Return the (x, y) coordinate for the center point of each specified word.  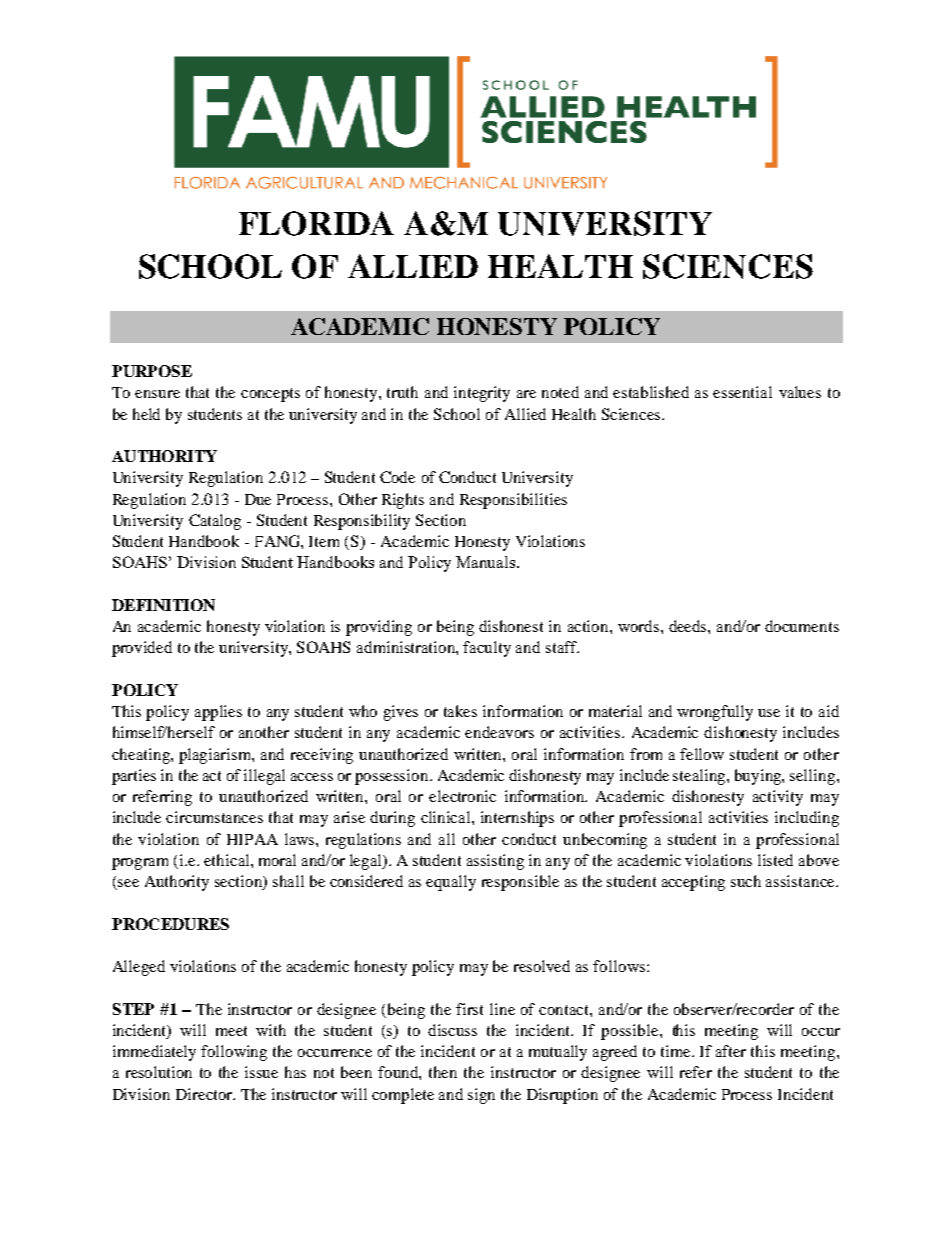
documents (802, 626)
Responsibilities (513, 501)
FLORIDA (316, 223)
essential (742, 392)
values (800, 392)
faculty (487, 649)
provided (142, 649)
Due (258, 499)
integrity (482, 394)
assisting (495, 862)
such (746, 881)
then (443, 1072)
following (234, 1053)
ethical (228, 860)
